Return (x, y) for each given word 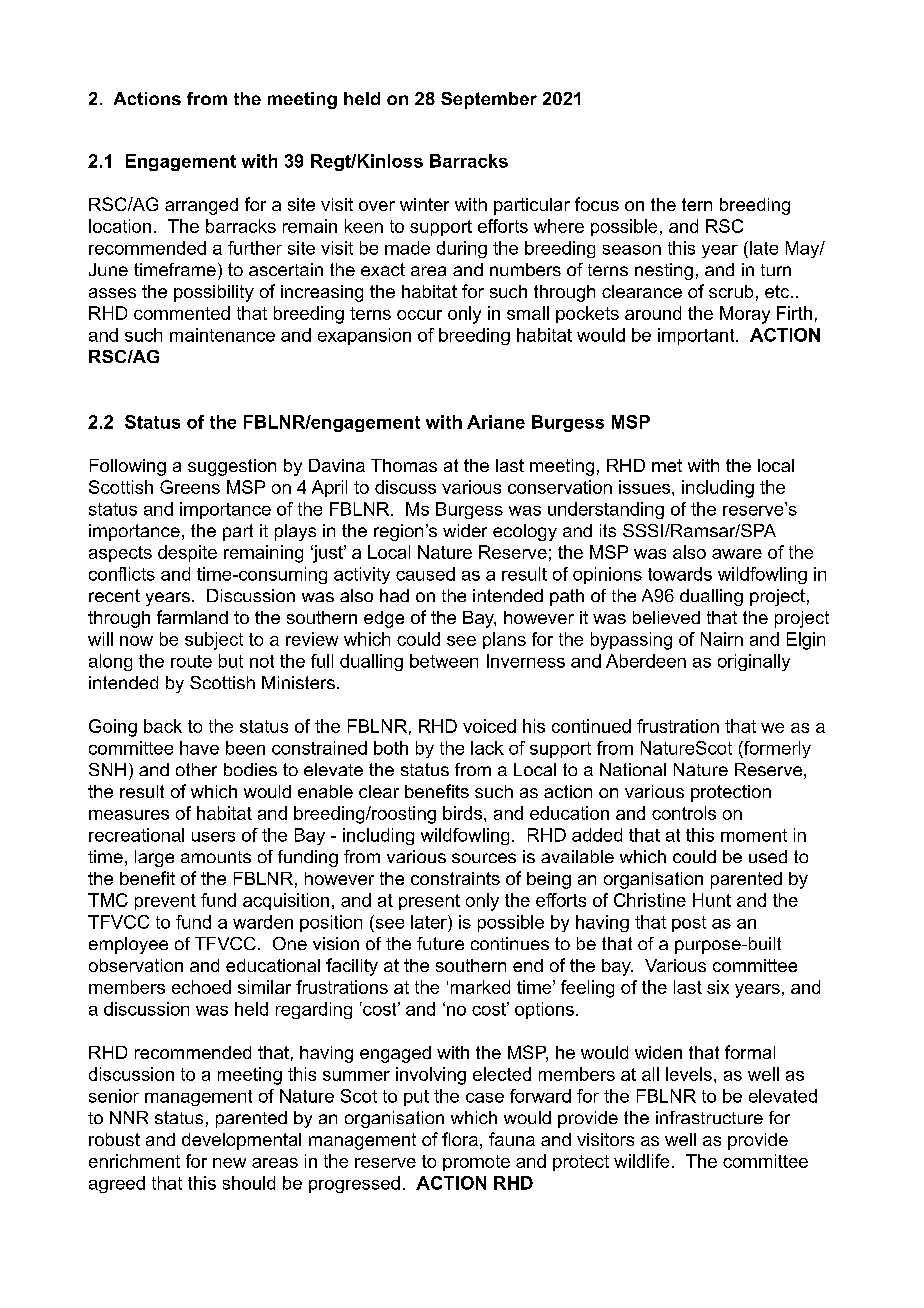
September (489, 100)
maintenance (222, 335)
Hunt (712, 900)
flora (460, 1139)
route (191, 661)
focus (597, 204)
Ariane (496, 422)
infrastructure (709, 1117)
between (444, 661)
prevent (165, 902)
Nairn (722, 639)
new (229, 1163)
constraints (455, 878)
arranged (201, 206)
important (697, 336)
